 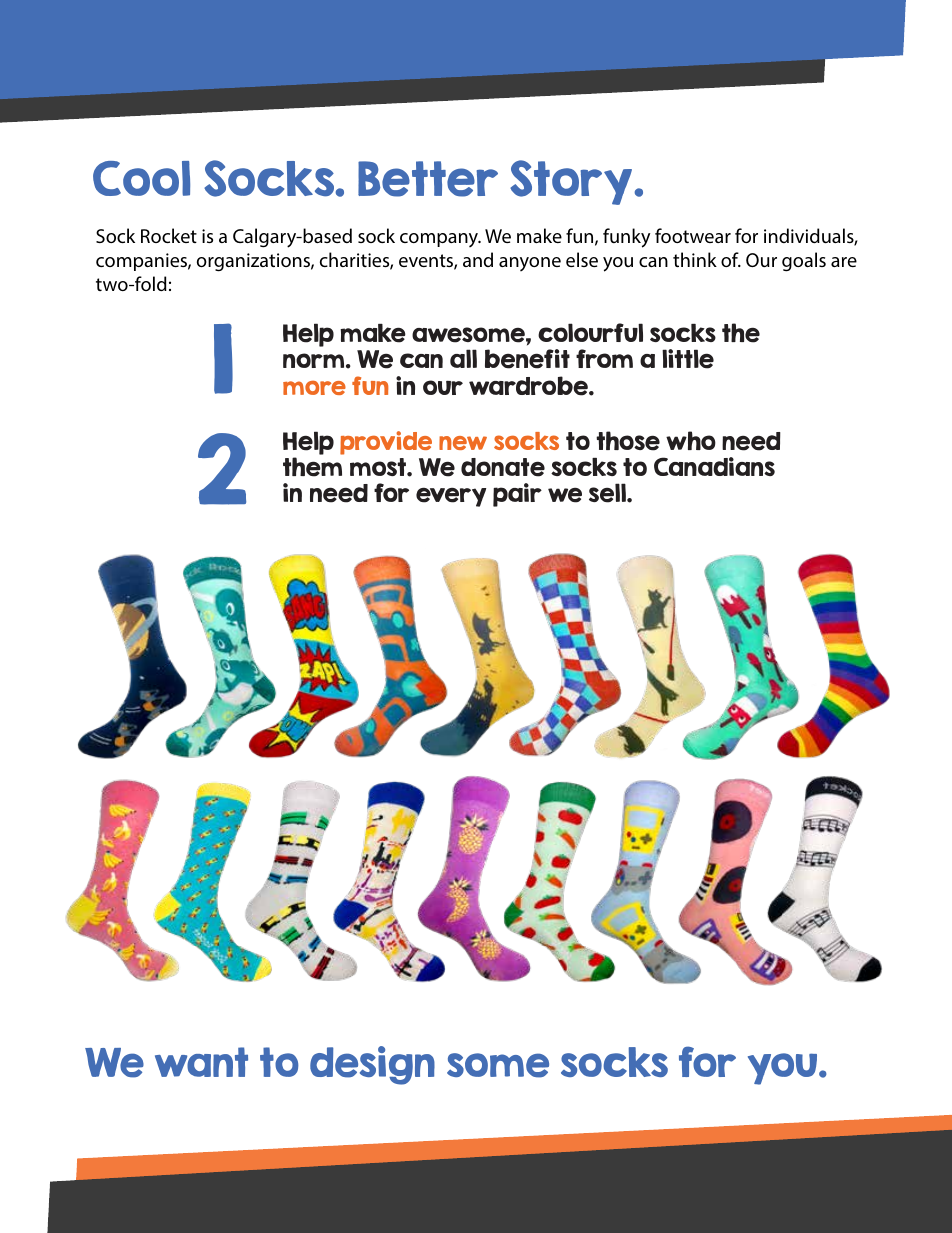 I want to click on want, so click(x=201, y=1062).
